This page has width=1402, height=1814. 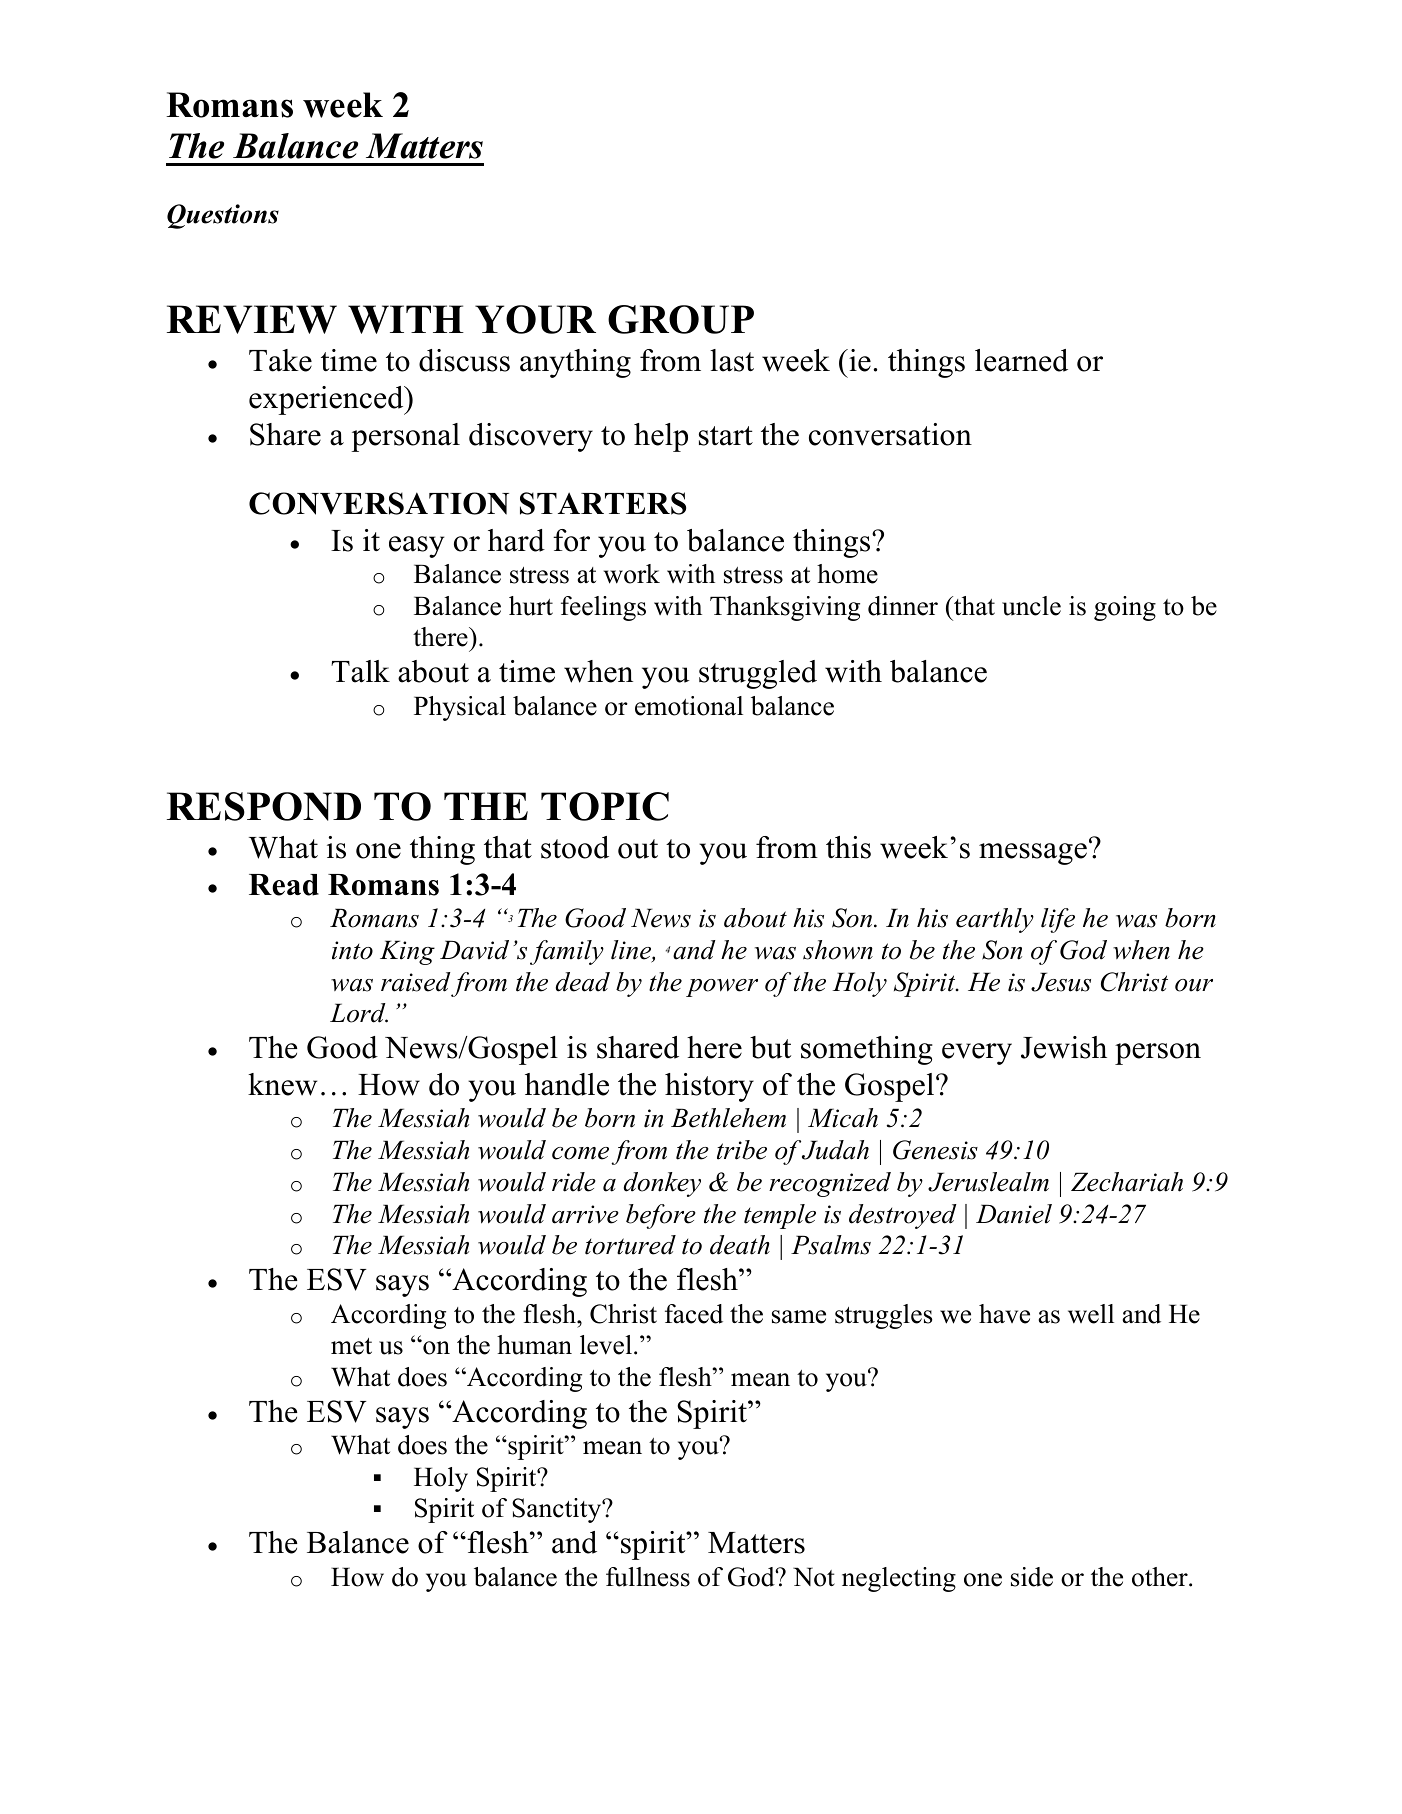 What do you see at coordinates (689, 706) in the page?
I see `emotional` at bounding box center [689, 706].
